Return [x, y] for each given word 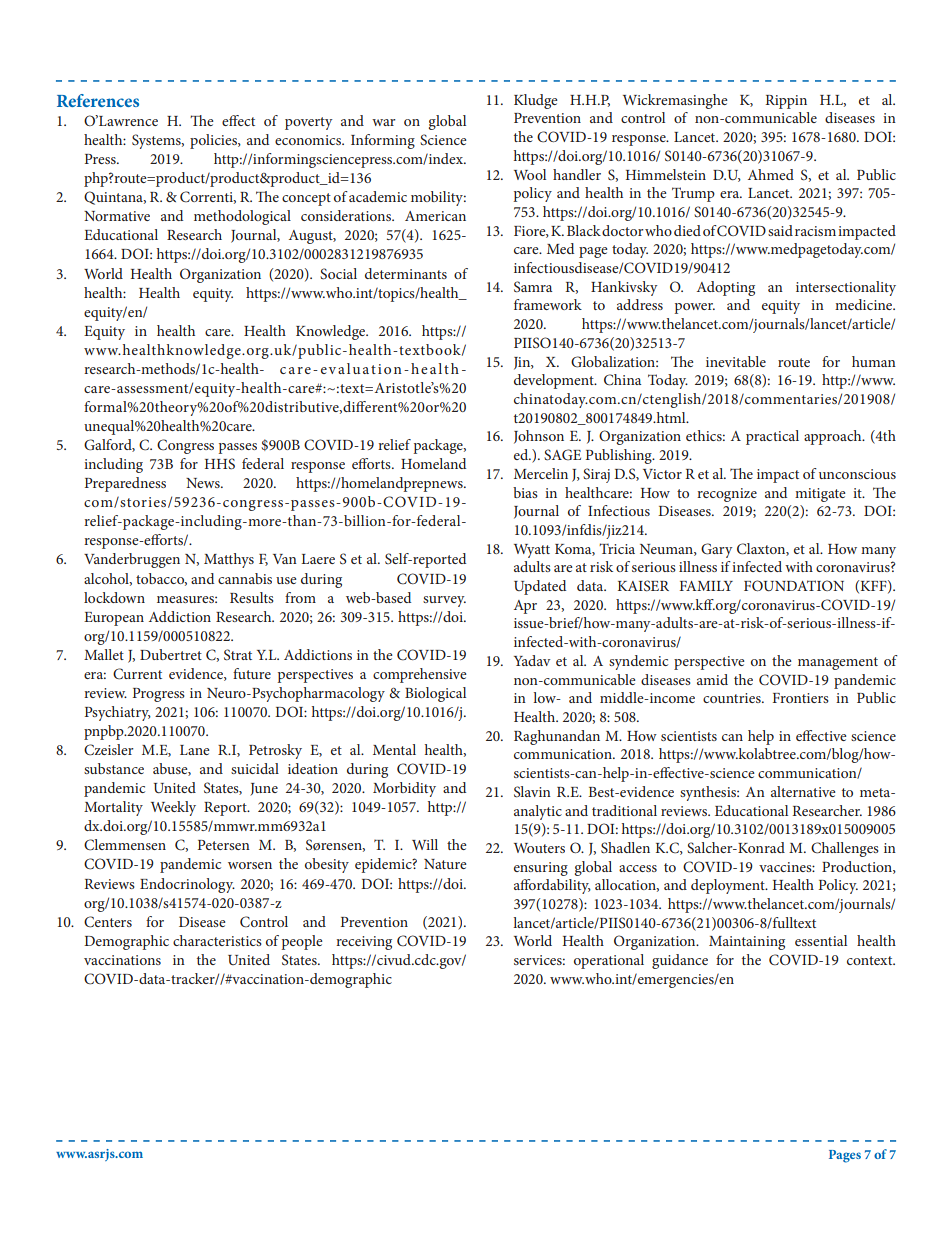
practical [772, 437]
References [98, 100]
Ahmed [771, 174]
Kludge [536, 101]
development [555, 381]
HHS [220, 463]
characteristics [217, 940]
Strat [238, 655]
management [838, 663]
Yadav [532, 660]
